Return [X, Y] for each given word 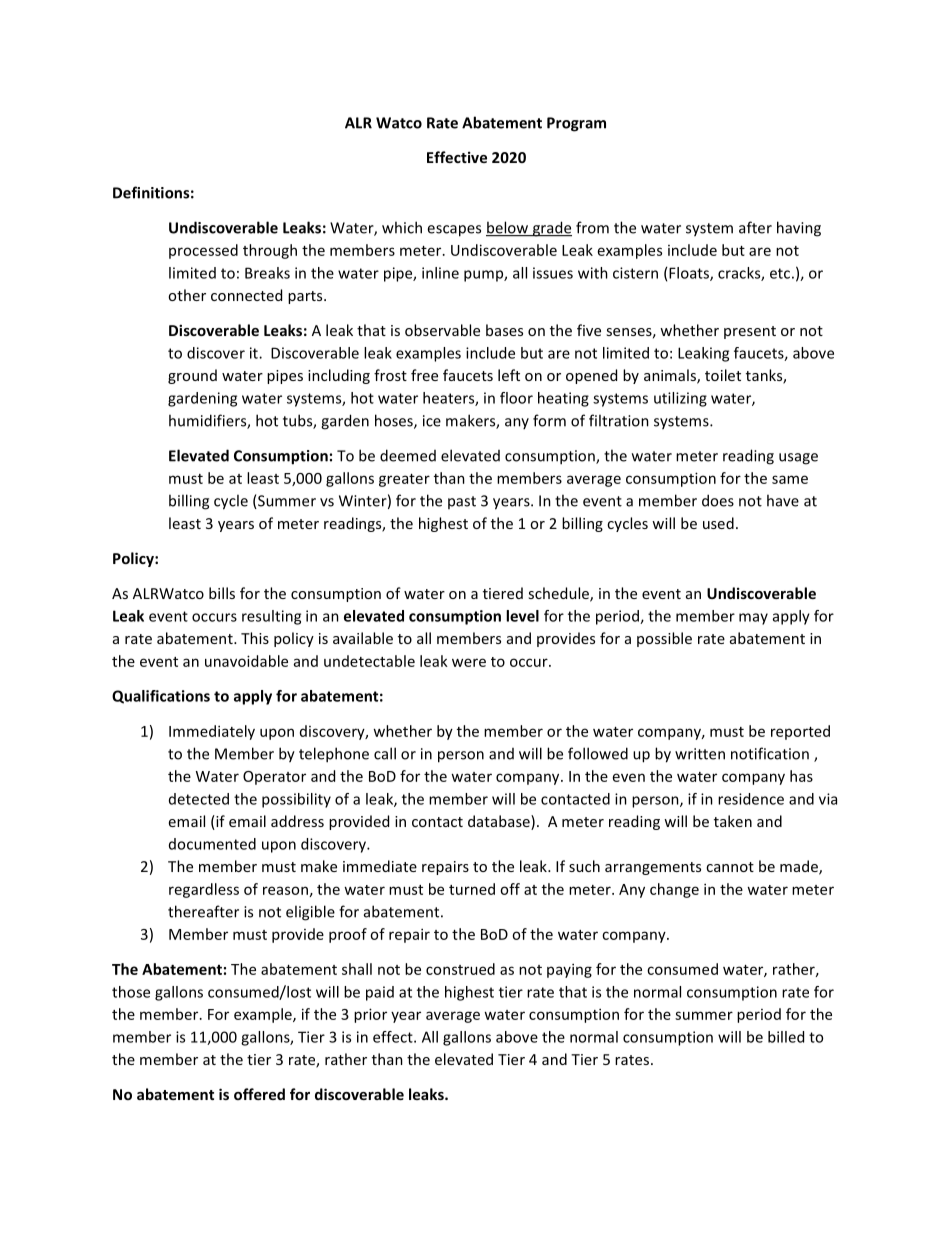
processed [203, 251]
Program [576, 124]
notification [770, 753]
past [462, 502]
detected [199, 799]
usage [798, 459]
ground [192, 376]
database [500, 822]
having [799, 229]
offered [259, 1094]
